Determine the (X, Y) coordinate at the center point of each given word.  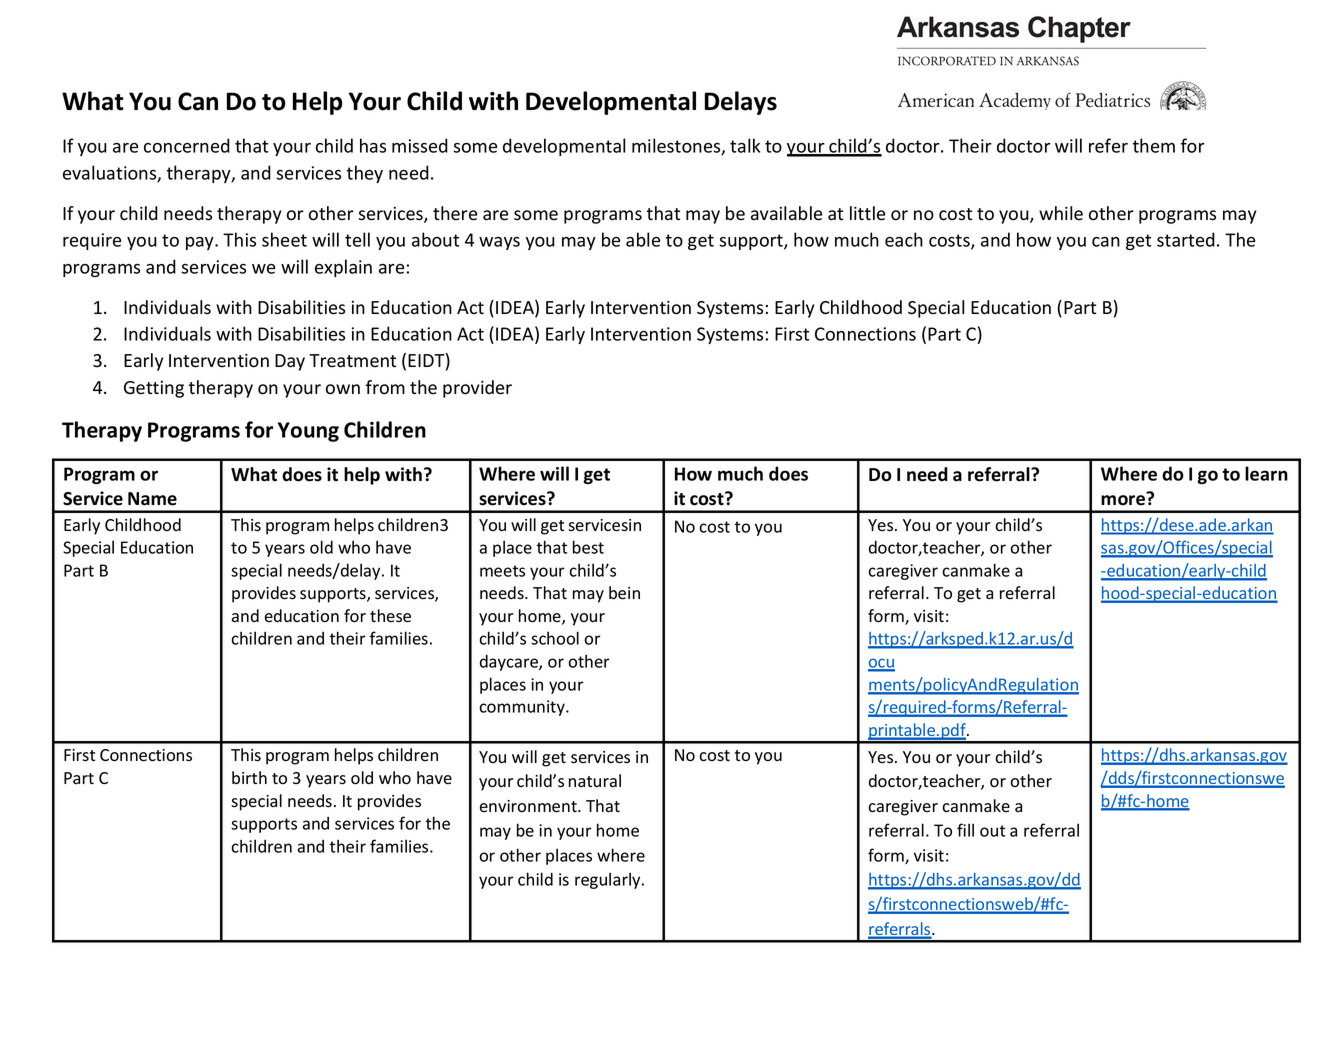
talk (745, 145)
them (1154, 145)
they (365, 174)
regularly (609, 880)
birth (249, 778)
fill (965, 830)
